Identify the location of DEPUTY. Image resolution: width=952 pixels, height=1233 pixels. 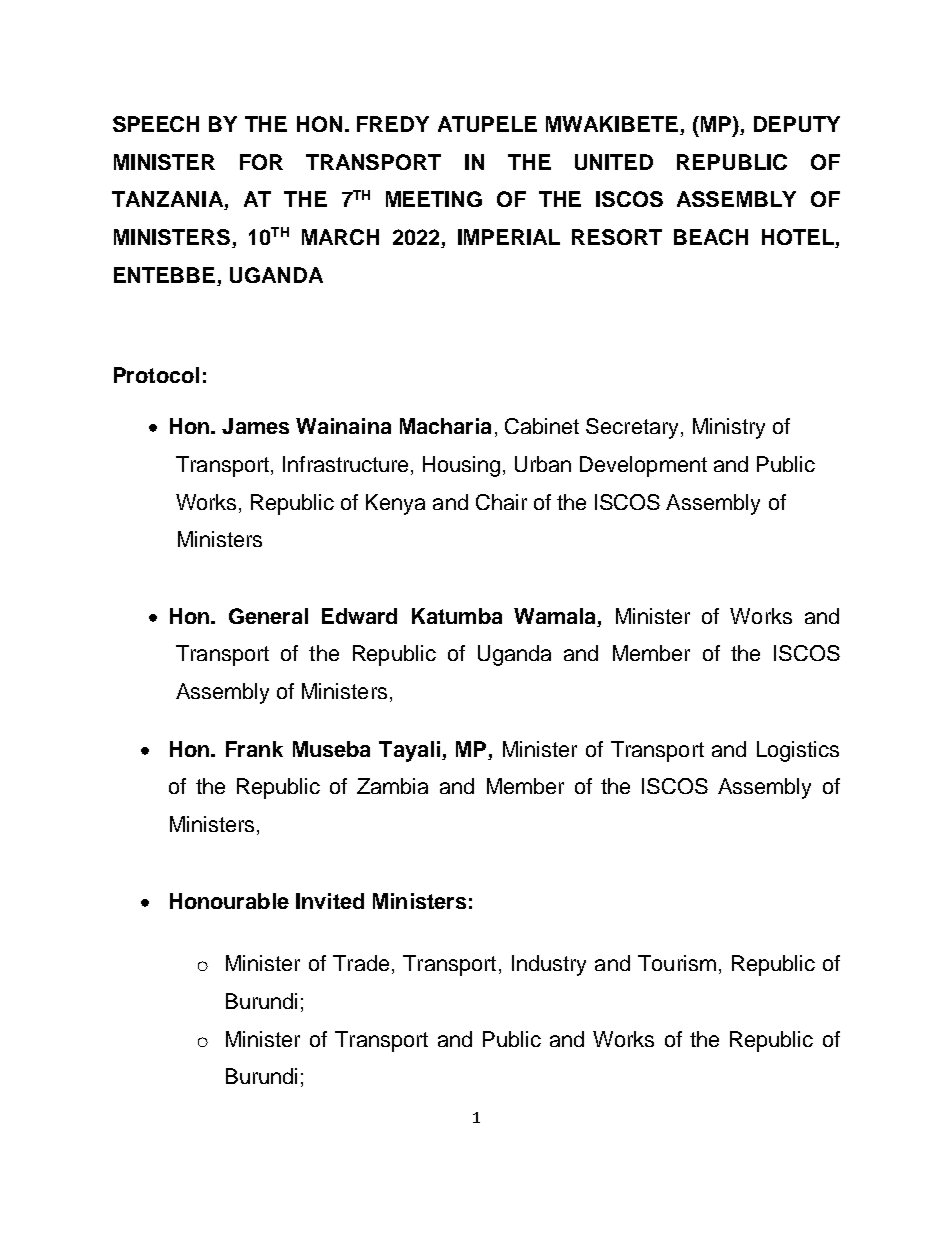
(797, 124).
